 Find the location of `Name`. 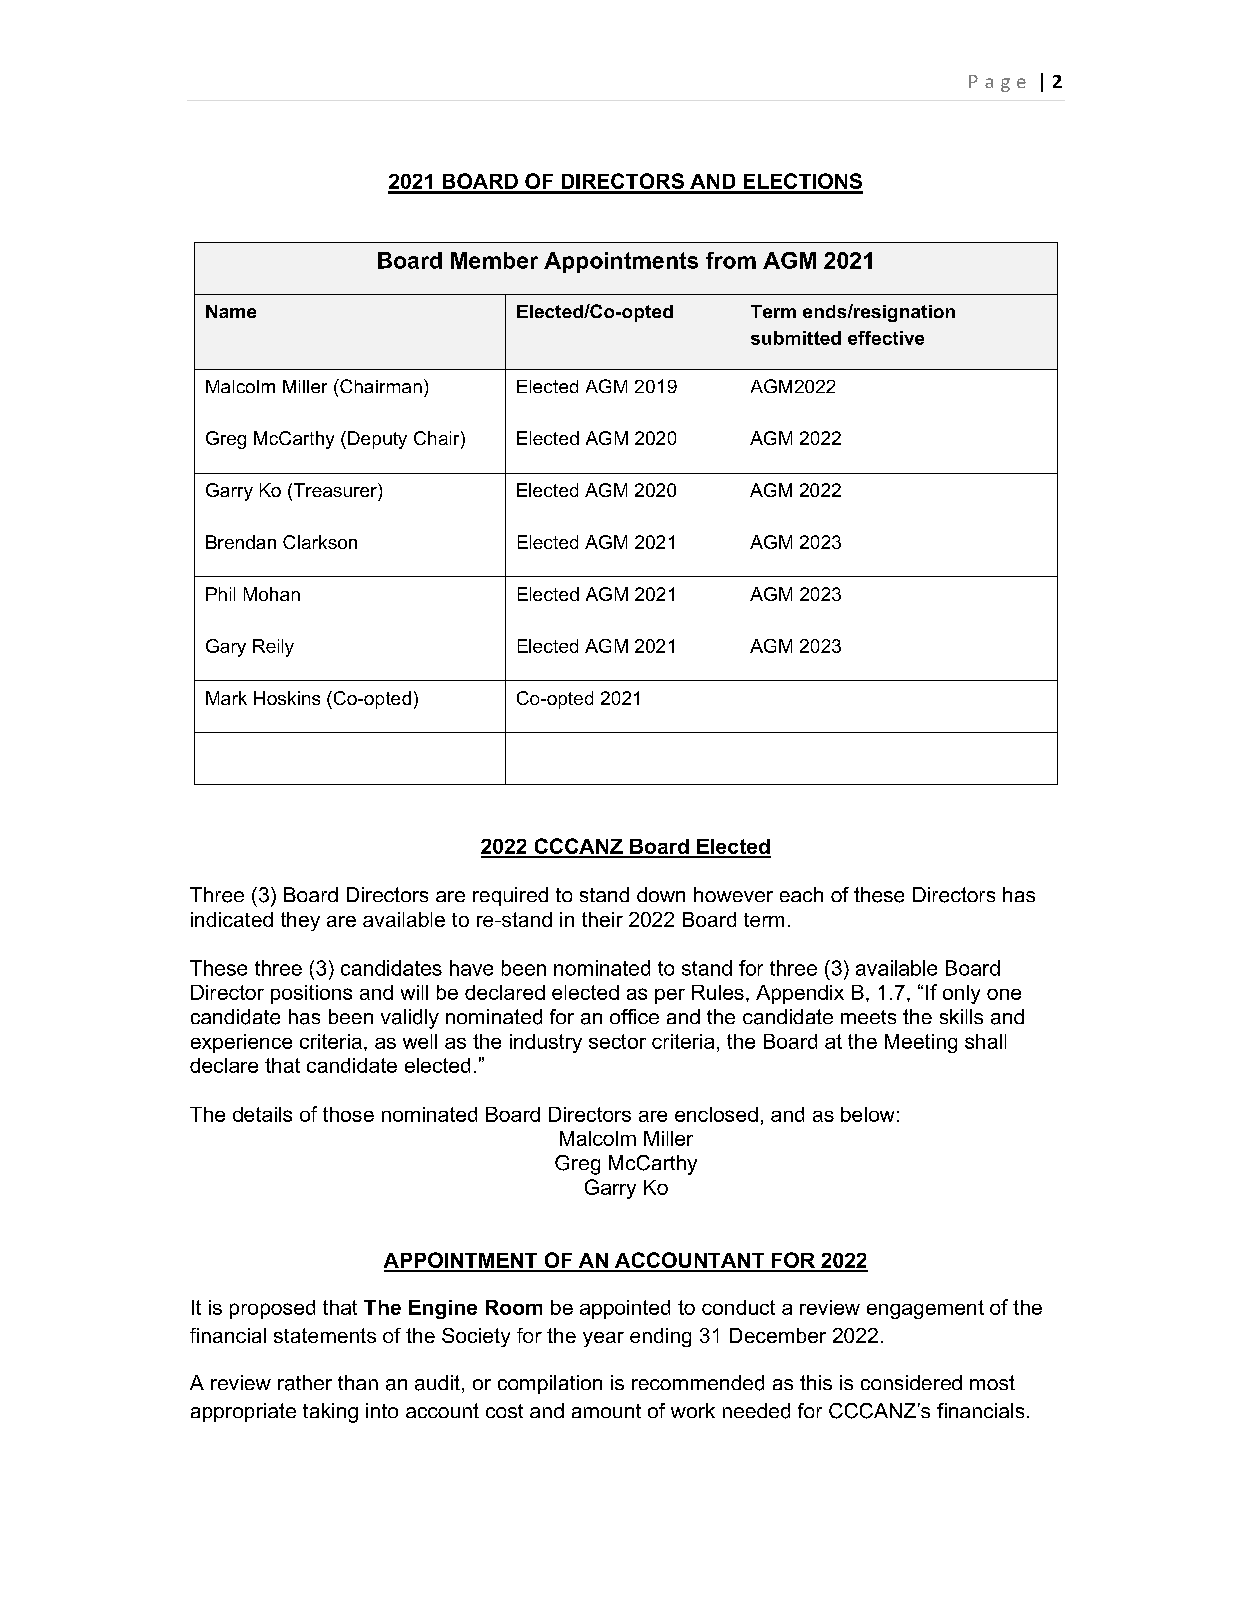

Name is located at coordinates (231, 311).
